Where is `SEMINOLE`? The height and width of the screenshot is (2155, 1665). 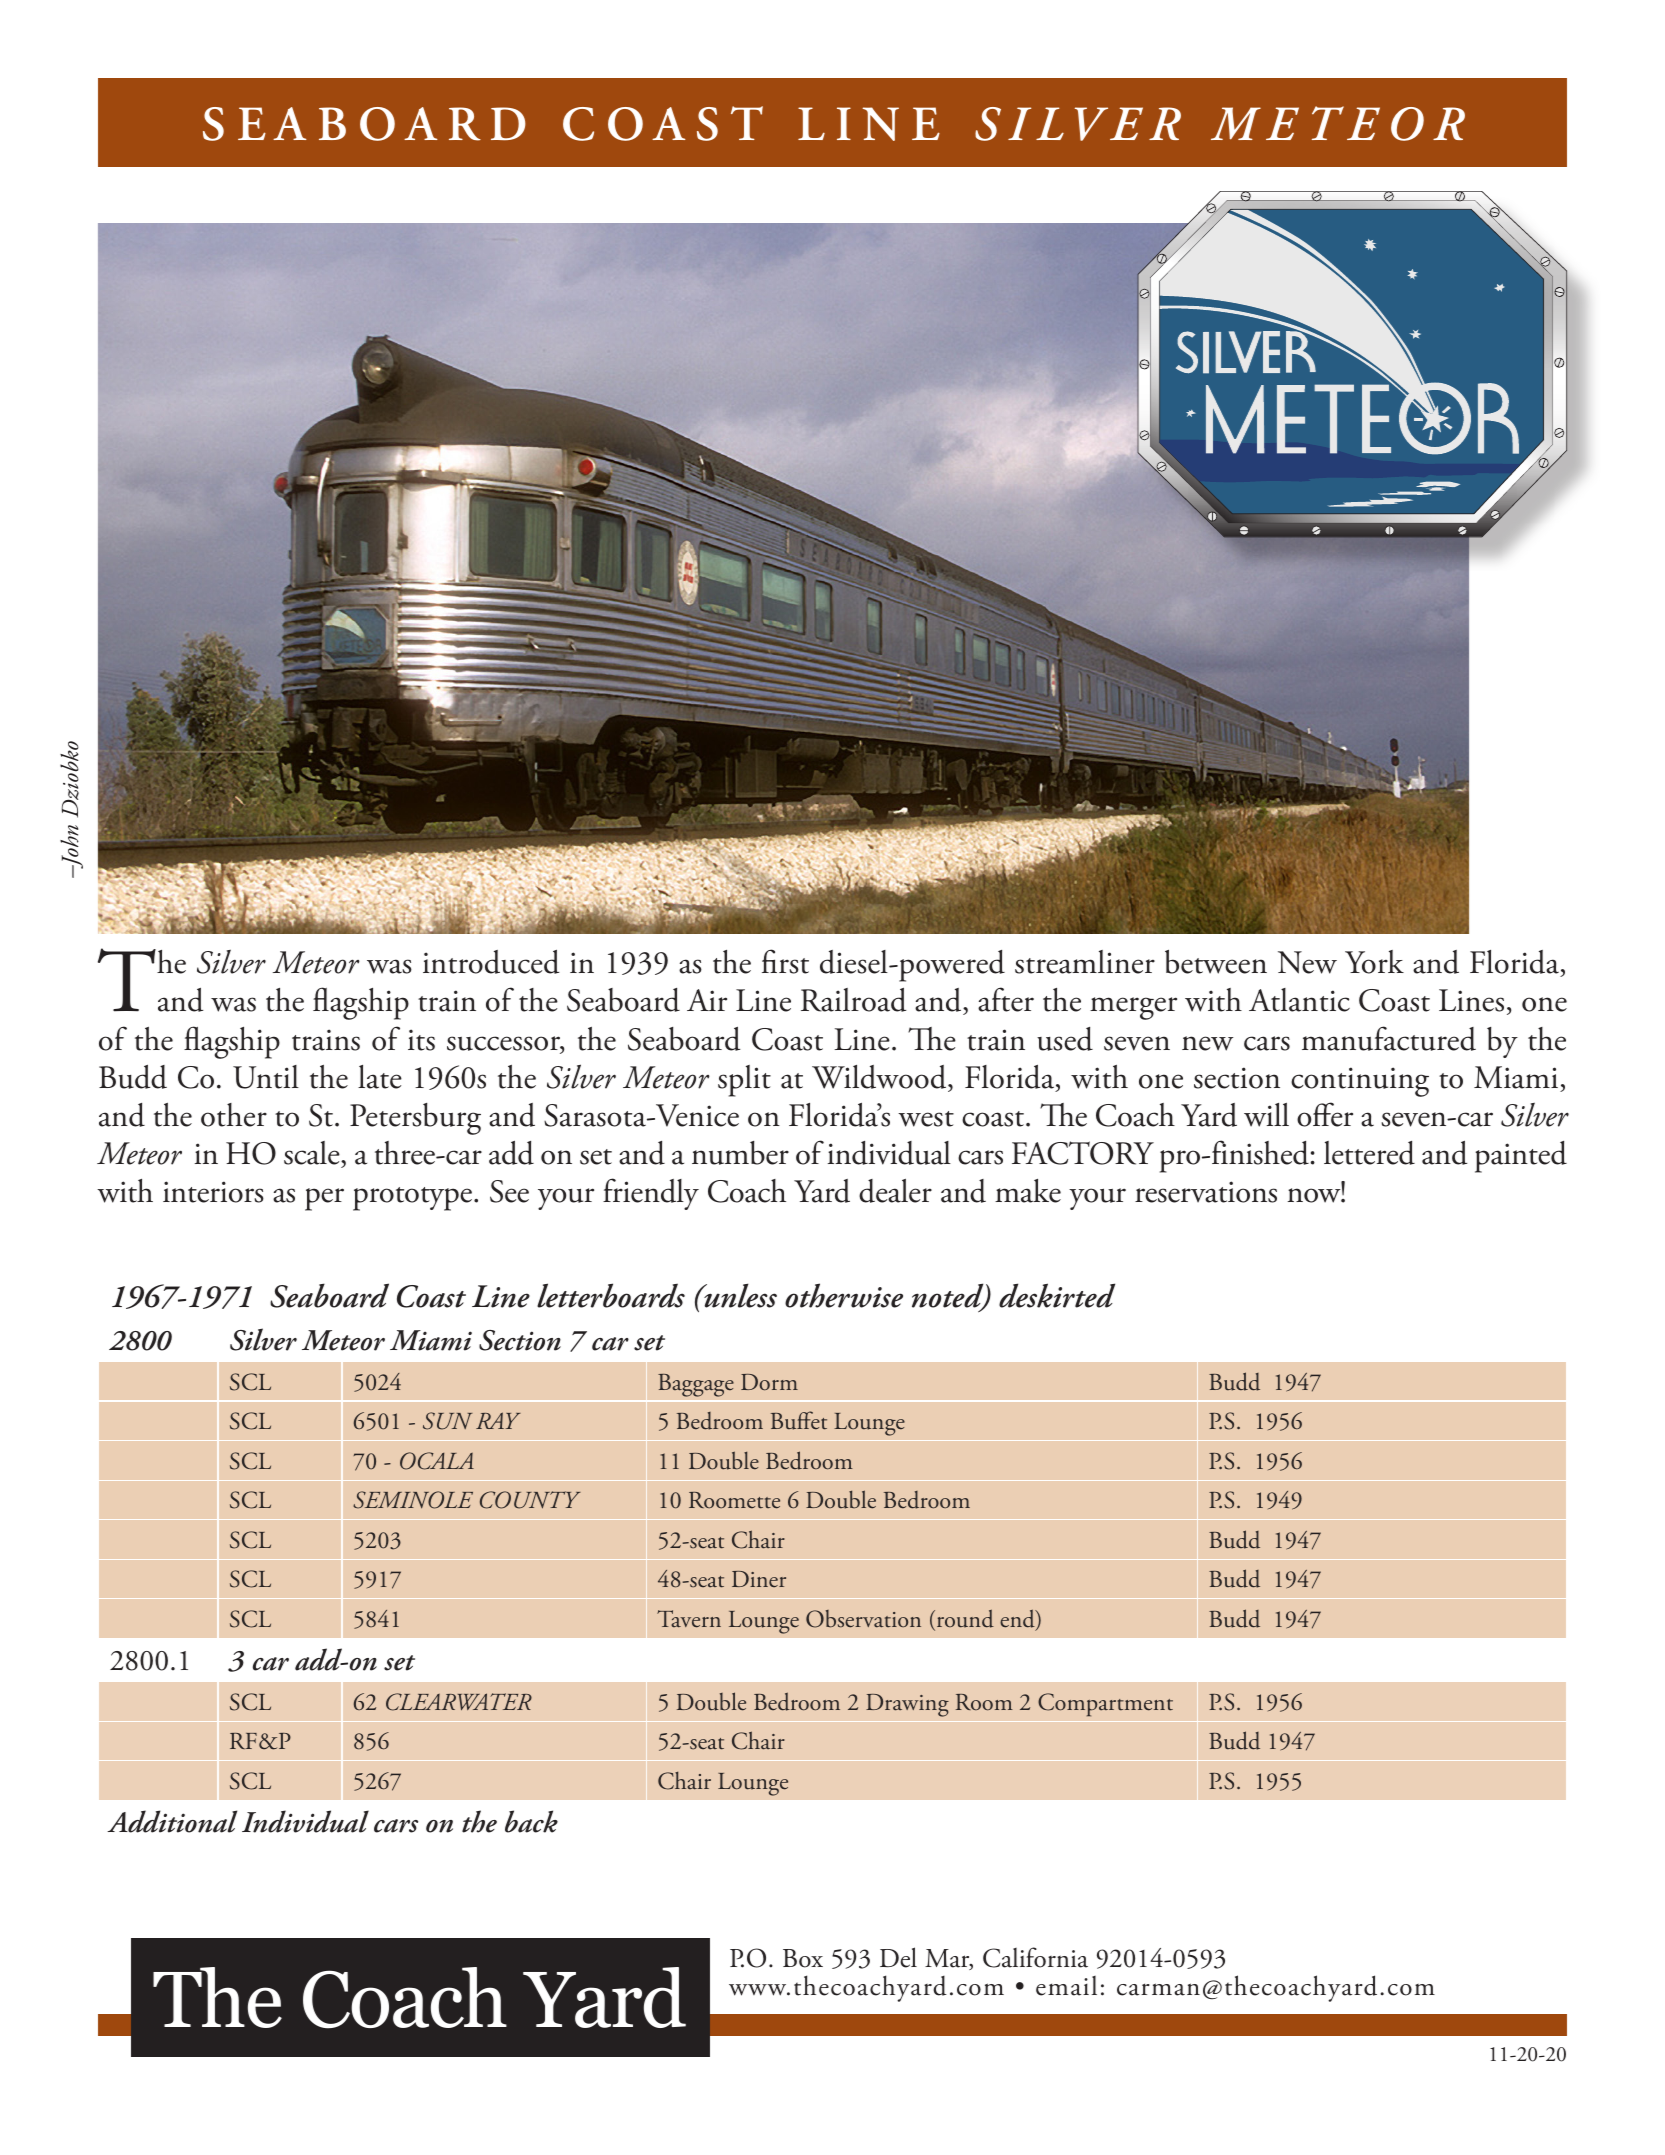
SEMINOLE is located at coordinates (413, 1500).
